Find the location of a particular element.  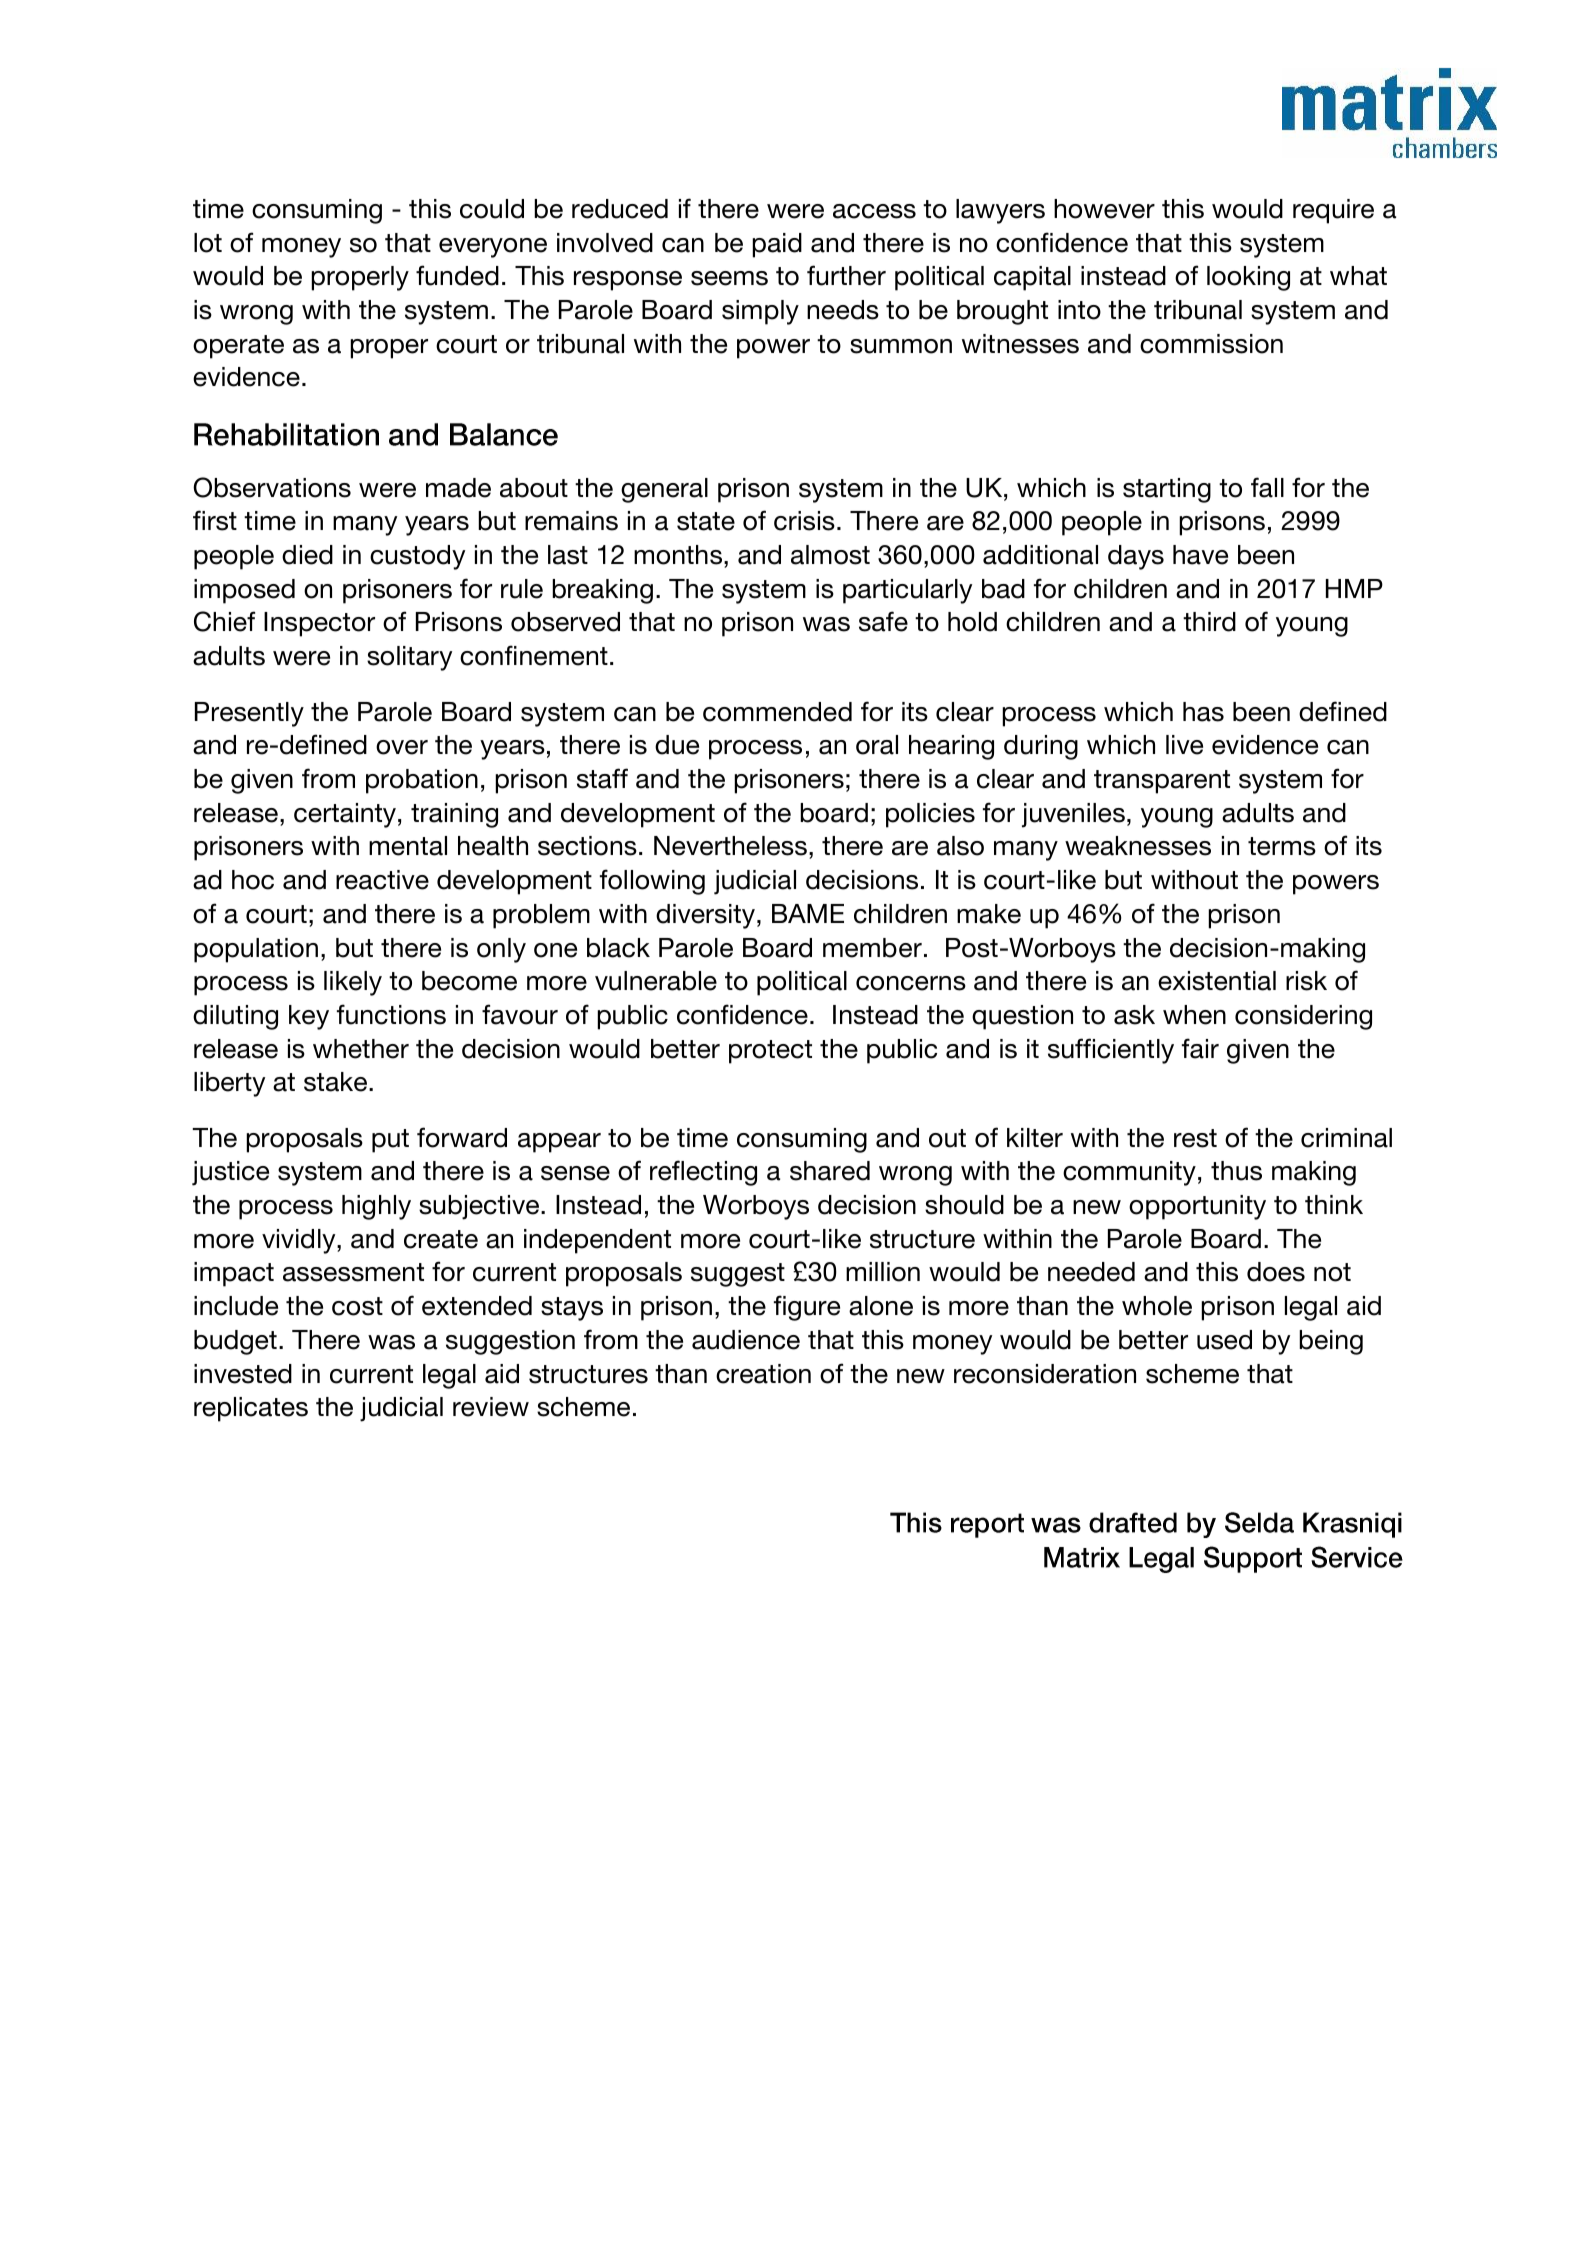

safe is located at coordinates (883, 621).
